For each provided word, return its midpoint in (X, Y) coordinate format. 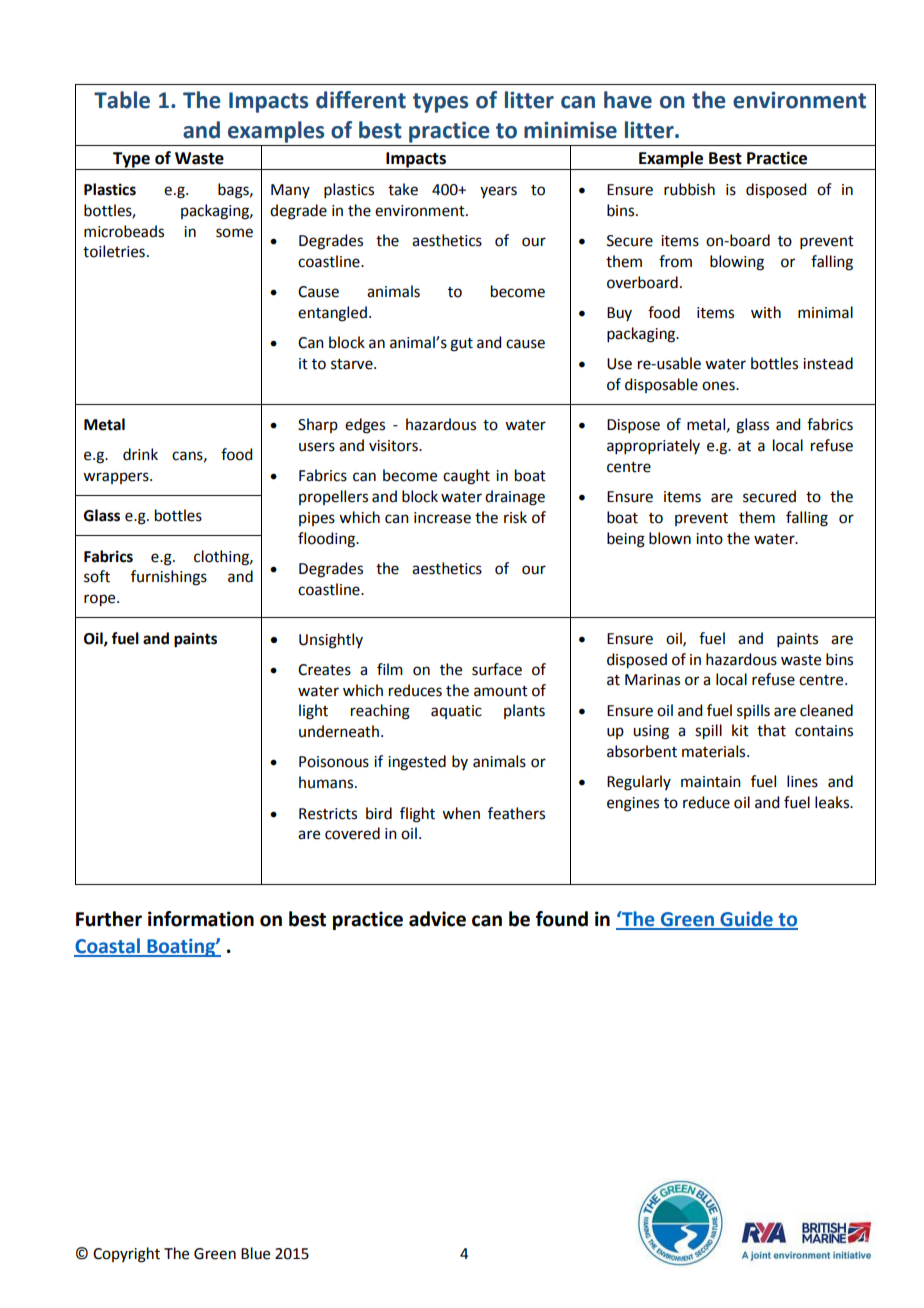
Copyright (126, 1255)
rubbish (689, 189)
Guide (746, 920)
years (498, 192)
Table (122, 100)
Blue (255, 1253)
